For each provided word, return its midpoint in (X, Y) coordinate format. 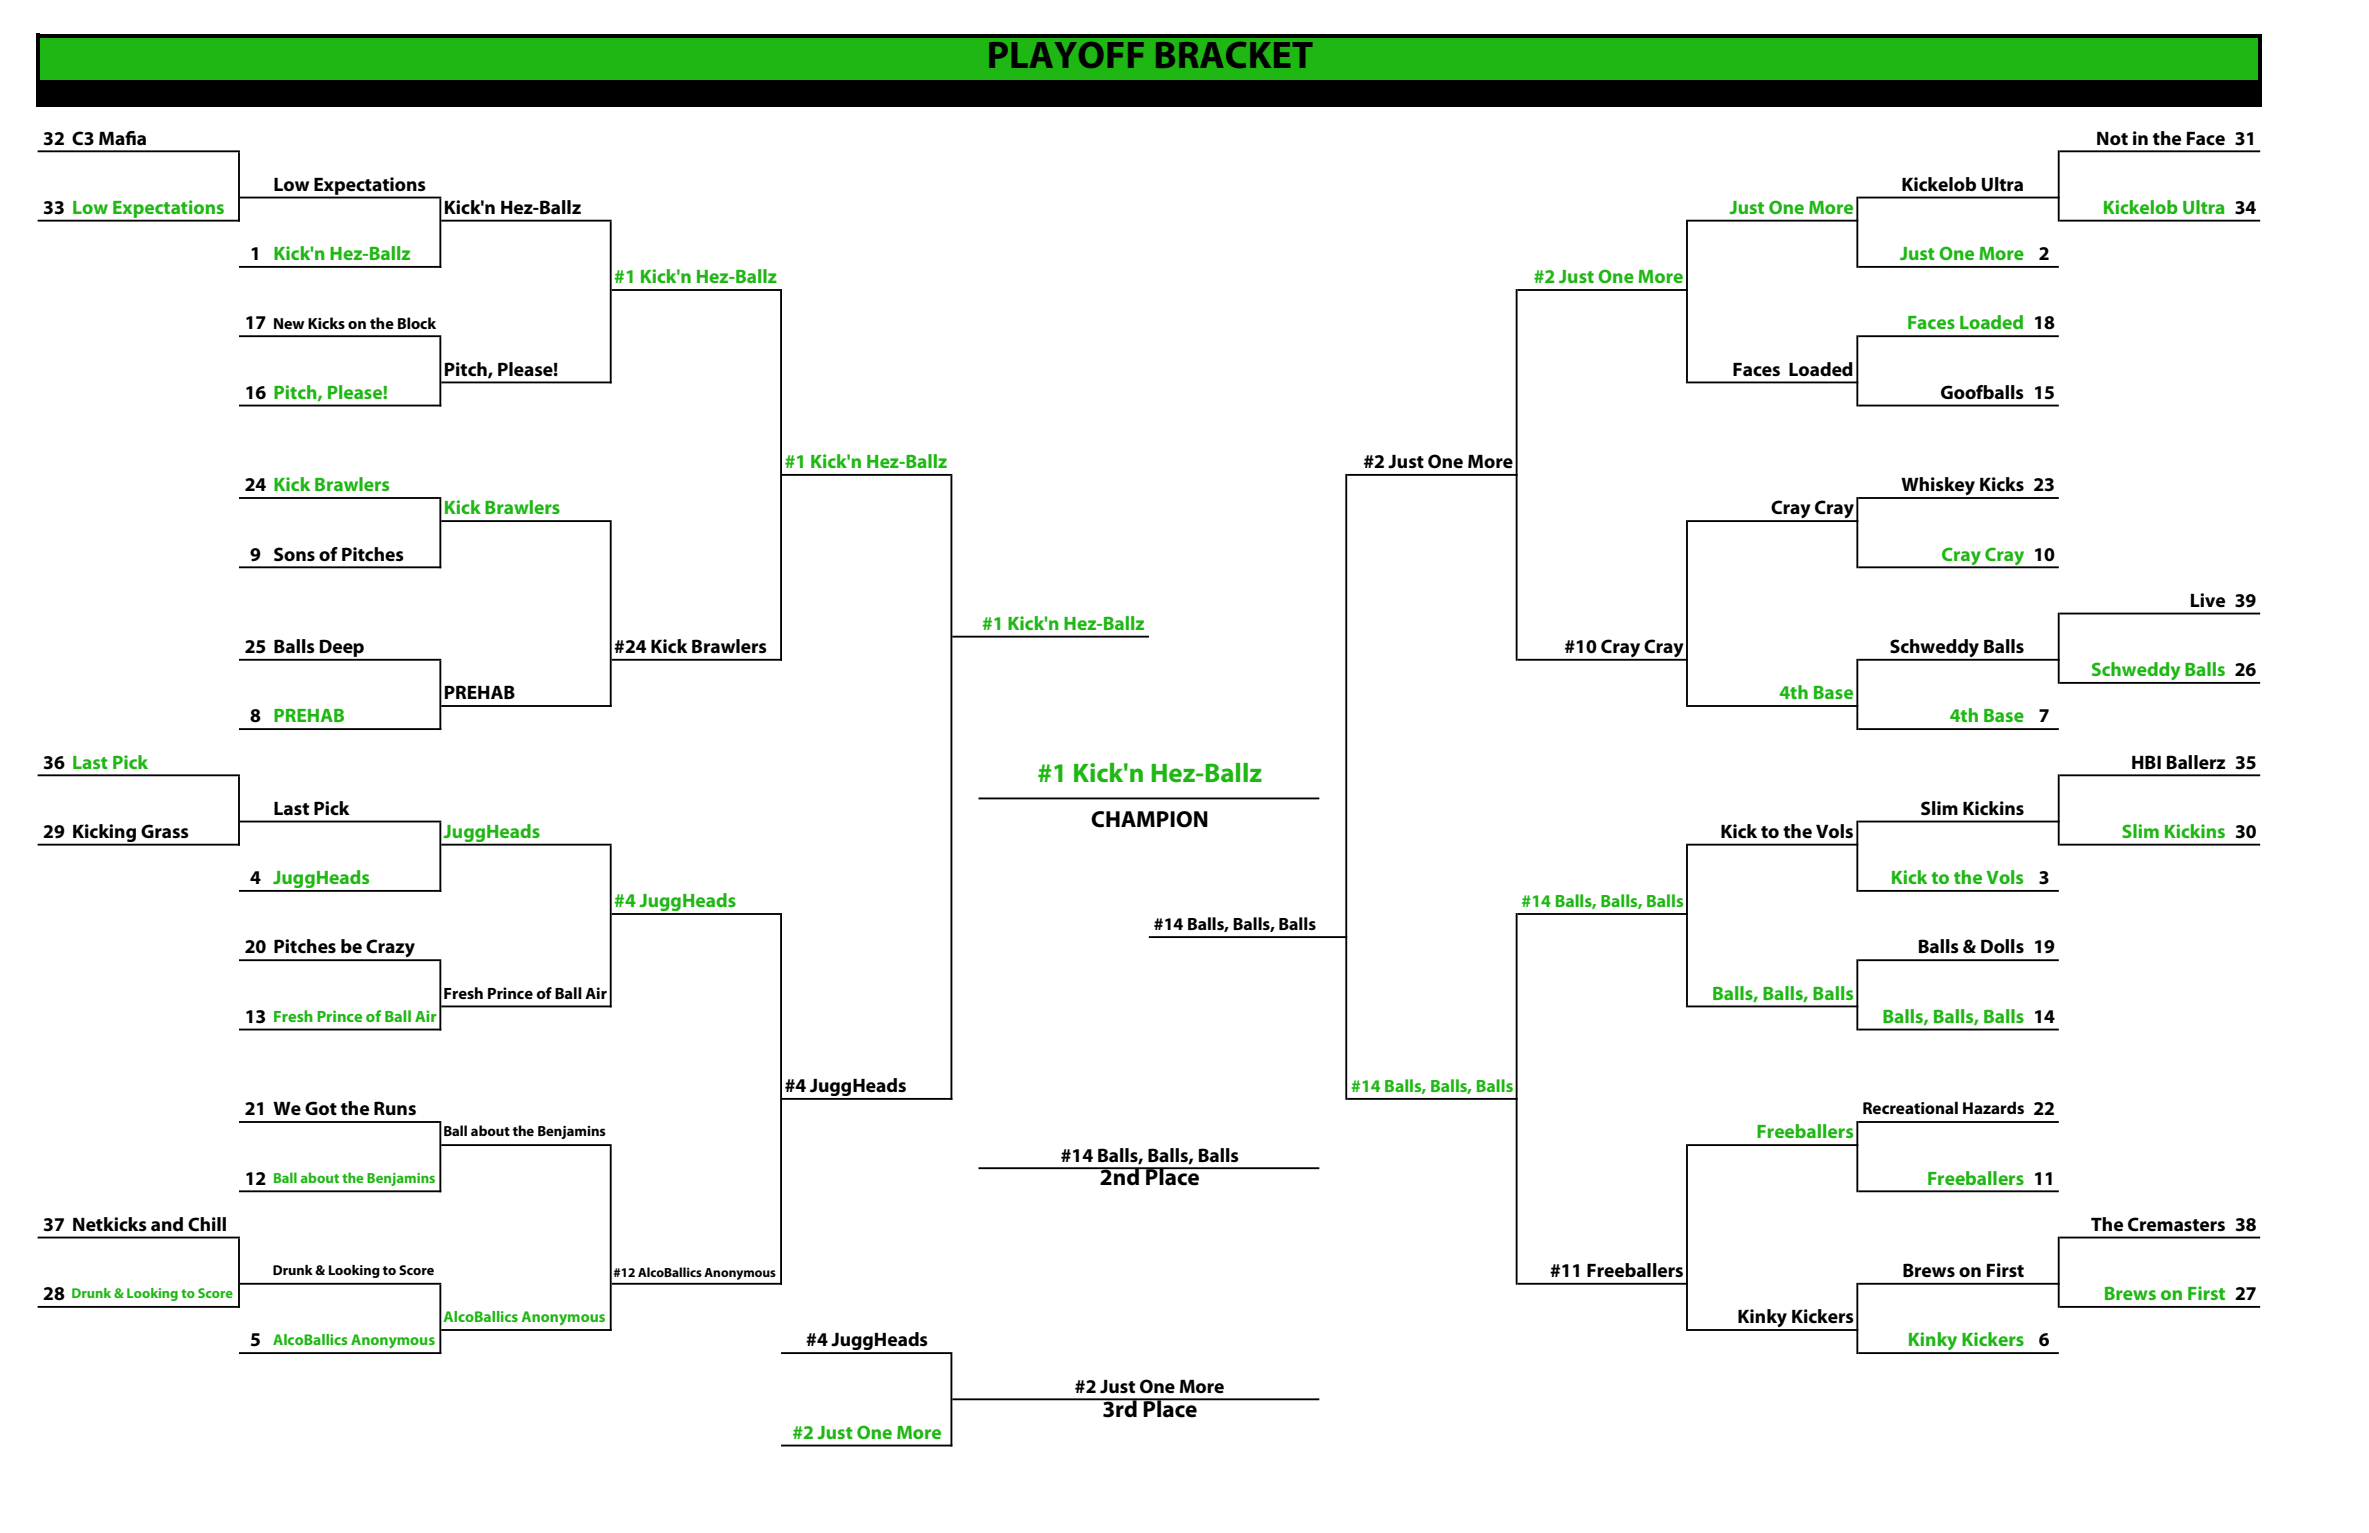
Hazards (1993, 1107)
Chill (207, 1224)
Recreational (1910, 1107)
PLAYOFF (1066, 55)
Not (2112, 138)
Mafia (122, 138)
